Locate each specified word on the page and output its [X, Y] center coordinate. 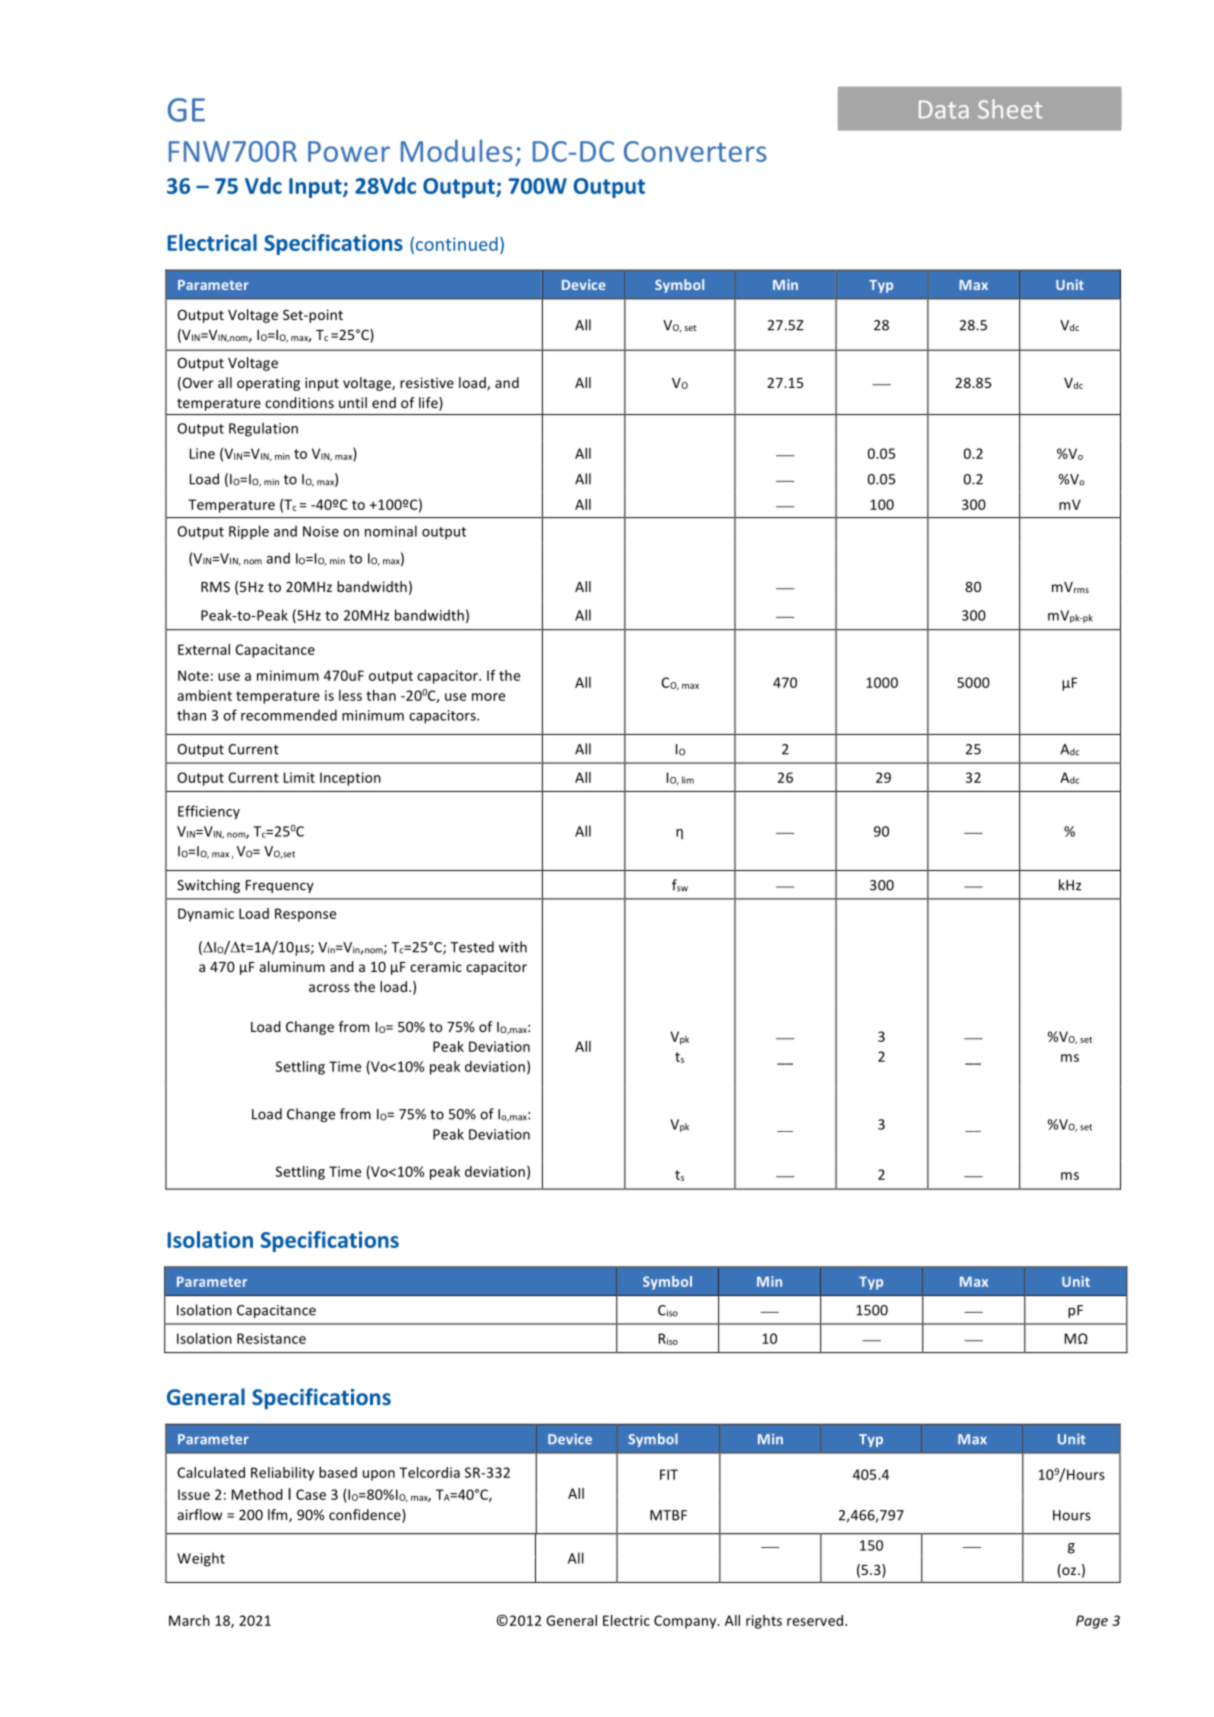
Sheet [1010, 109]
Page [1092, 1622]
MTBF [668, 1515]
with [513, 947]
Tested [472, 947]
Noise [321, 531]
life [429, 404]
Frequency [280, 886]
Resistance [271, 1338]
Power [349, 151]
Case [311, 1494]
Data [944, 109]
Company [686, 1622]
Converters [695, 151]
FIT [669, 1474]
